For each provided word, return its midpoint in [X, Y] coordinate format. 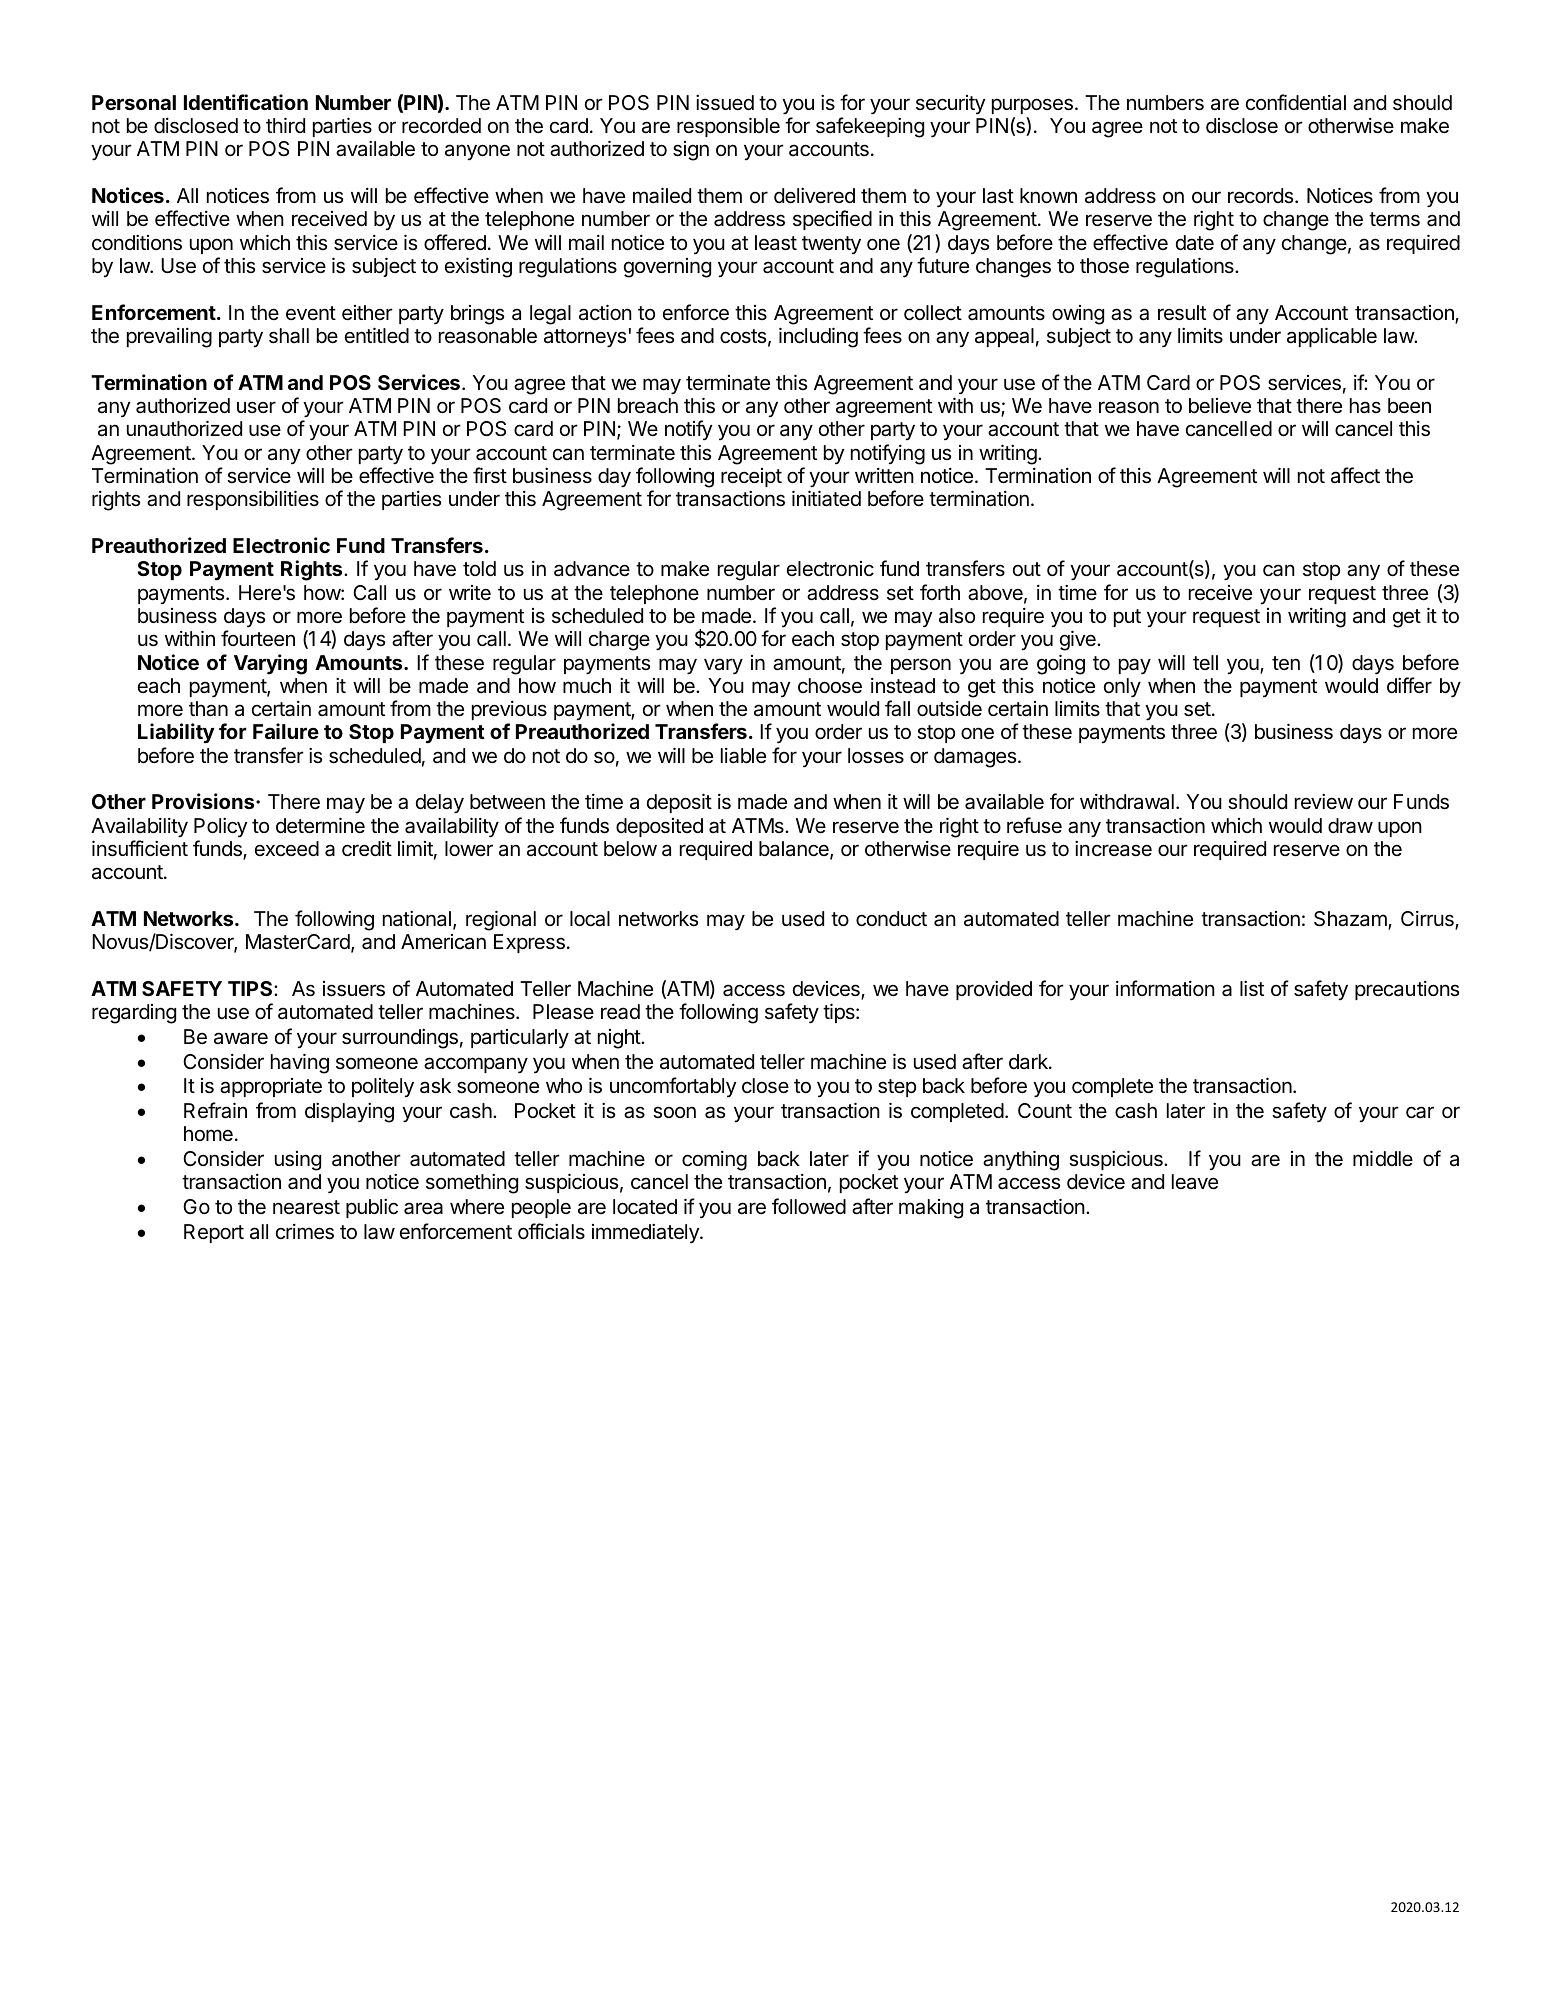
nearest [306, 1207]
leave [1195, 1182]
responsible [728, 127]
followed [809, 1206]
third [285, 125]
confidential [1296, 102]
